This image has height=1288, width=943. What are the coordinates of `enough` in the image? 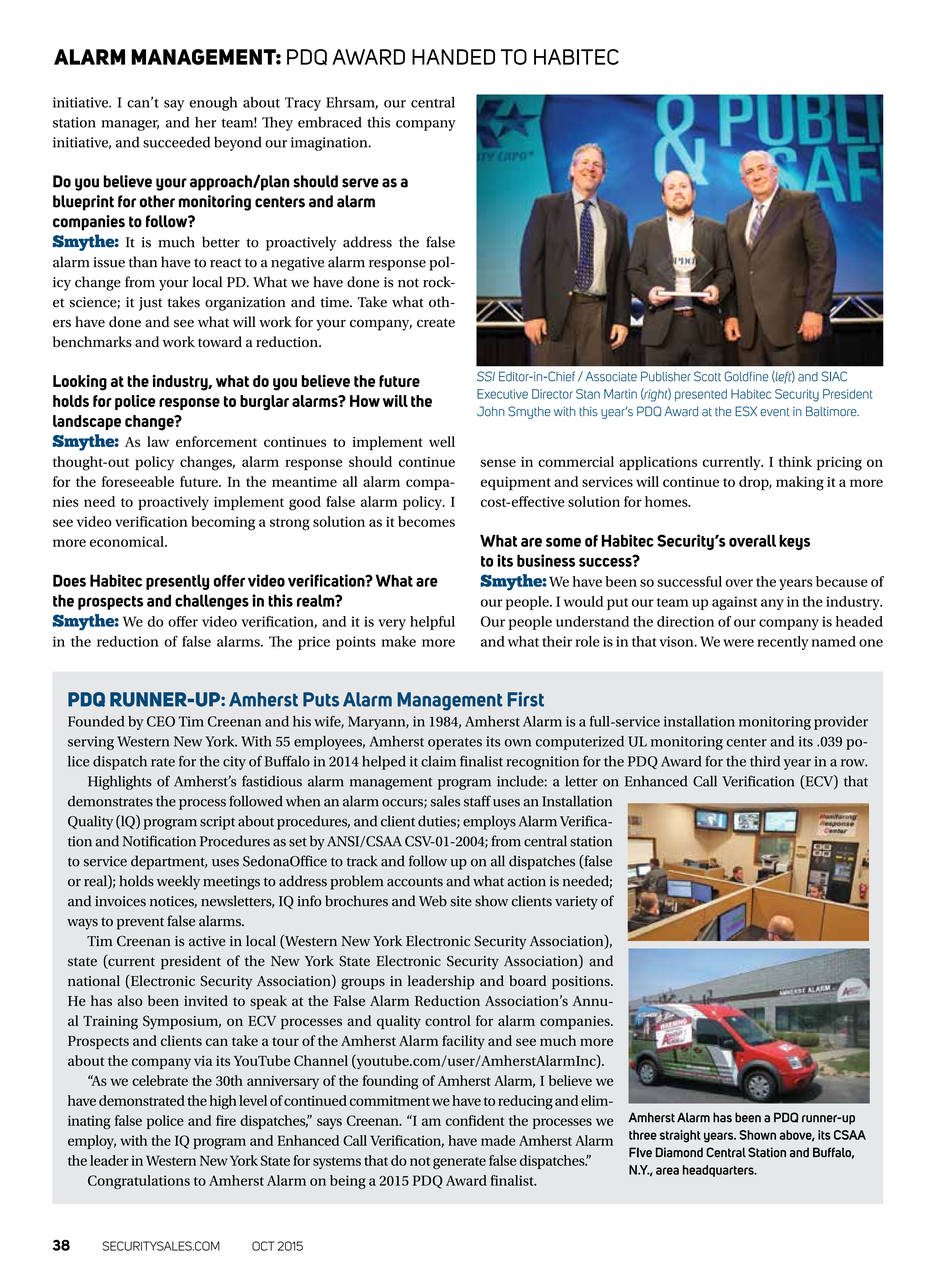 It's located at (213, 104).
